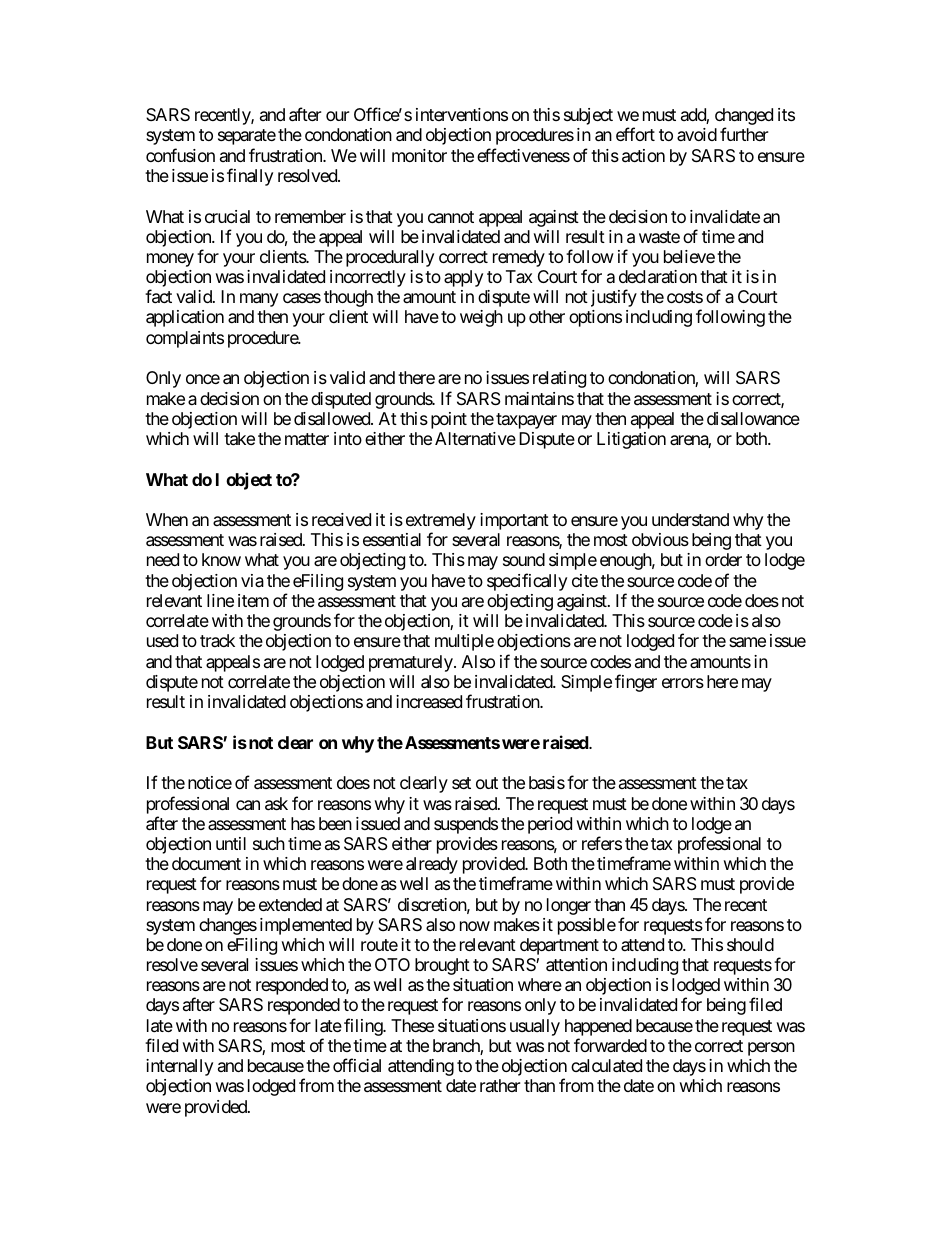 This screenshot has height=1233, width=952. What do you see at coordinates (419, 155) in the screenshot?
I see `monitor` at bounding box center [419, 155].
